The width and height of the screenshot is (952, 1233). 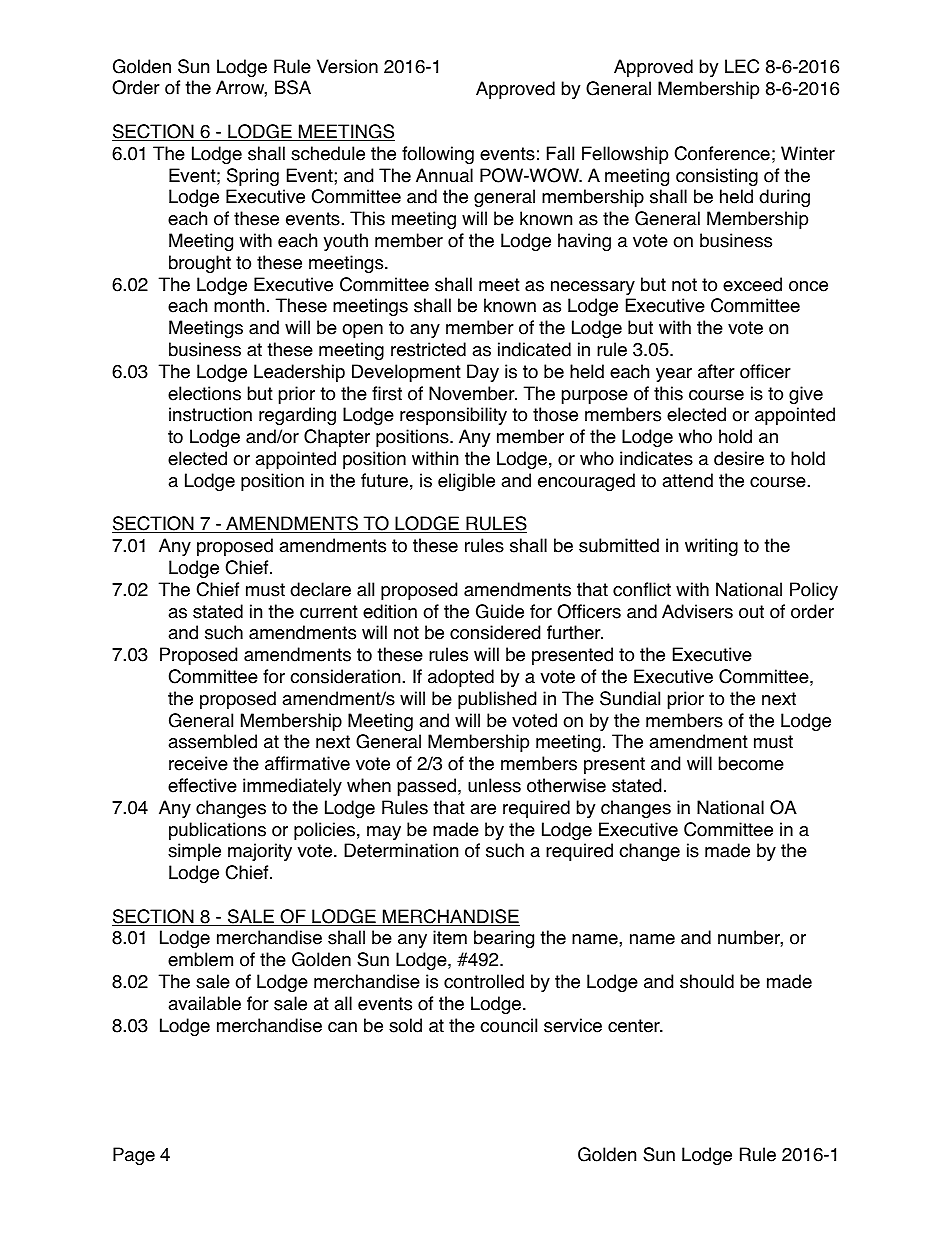 I want to click on Page, so click(x=134, y=1156).
